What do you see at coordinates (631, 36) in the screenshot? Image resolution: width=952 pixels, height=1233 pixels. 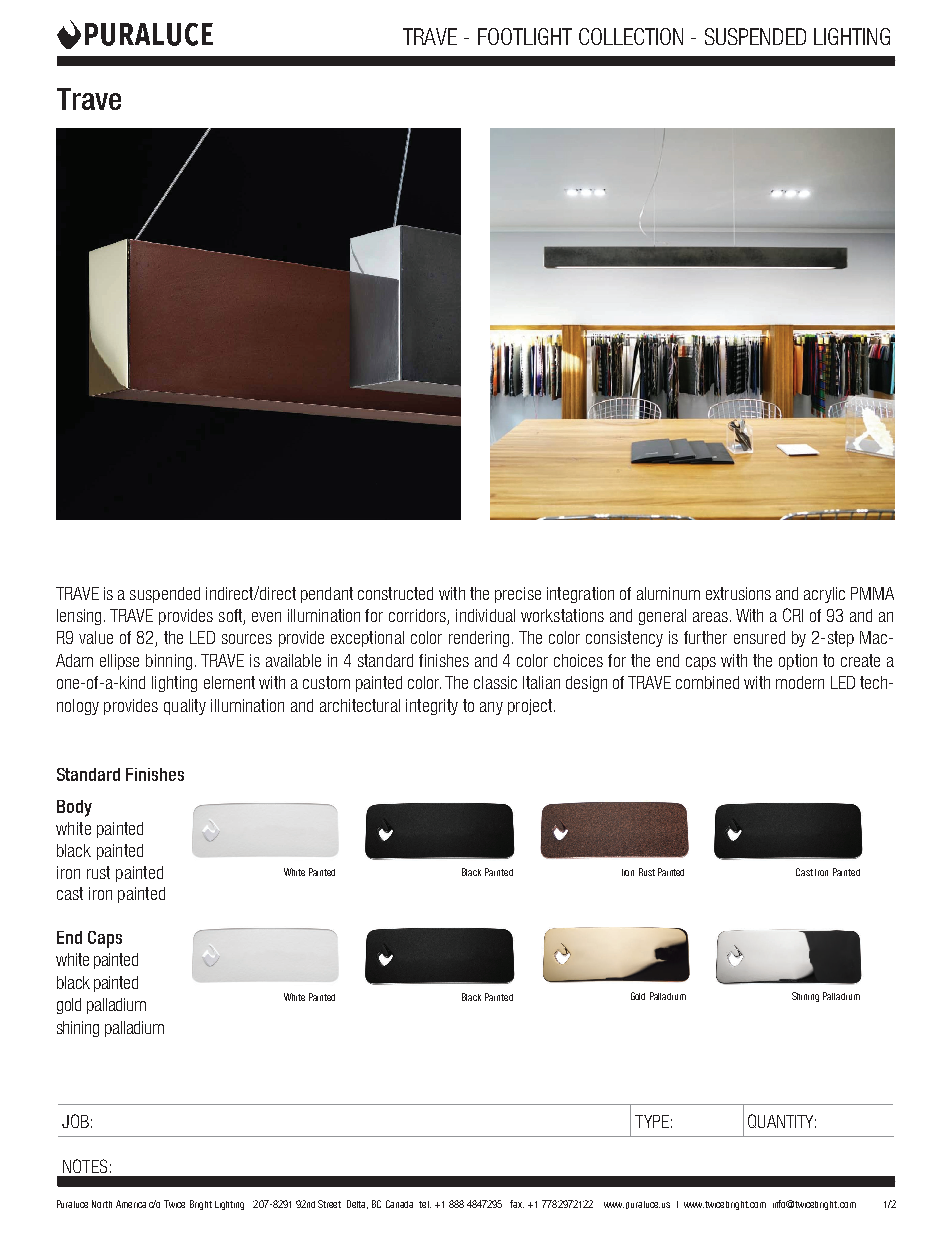 I see `COLLECTION` at bounding box center [631, 36].
